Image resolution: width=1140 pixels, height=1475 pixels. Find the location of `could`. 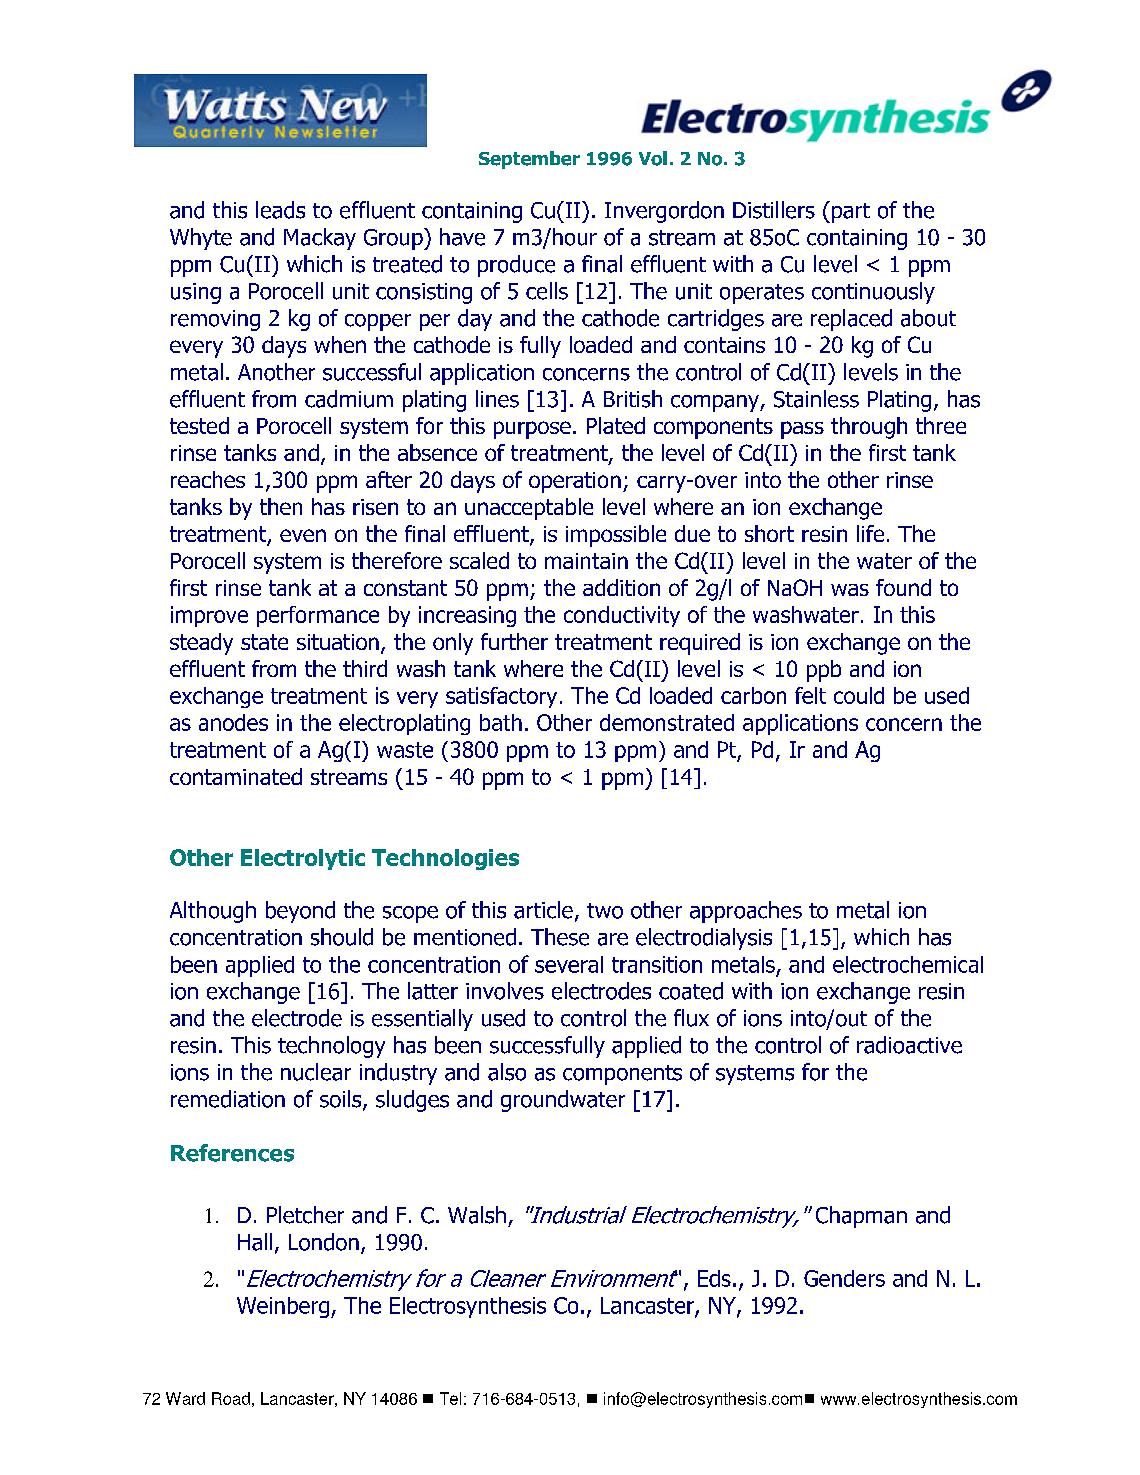

could is located at coordinates (859, 695).
